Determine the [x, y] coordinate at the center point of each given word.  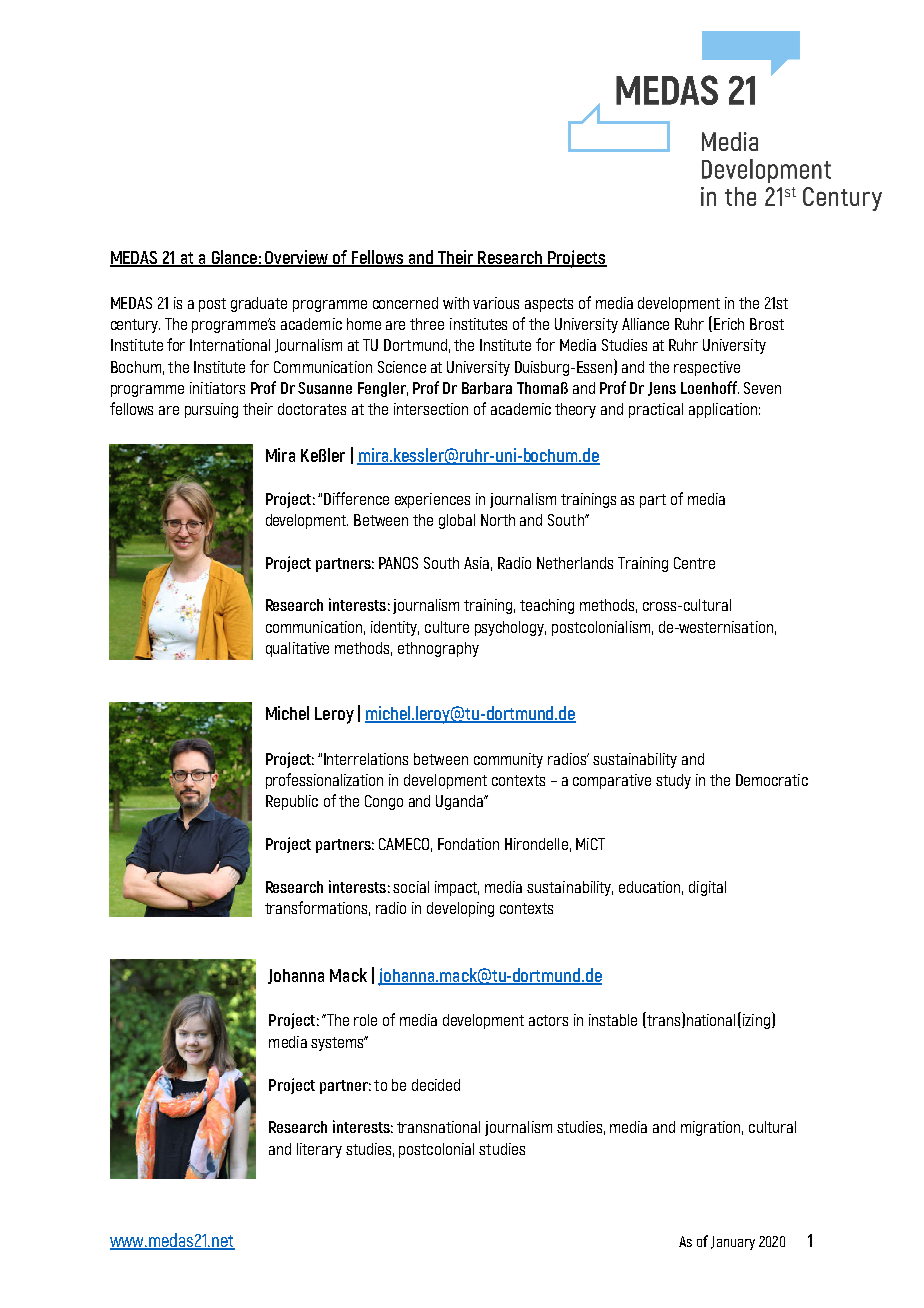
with [456, 303]
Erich [729, 324]
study [673, 781]
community [508, 760]
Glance [234, 258]
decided [436, 1085]
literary [319, 1150]
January [733, 1243]
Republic [292, 802]
